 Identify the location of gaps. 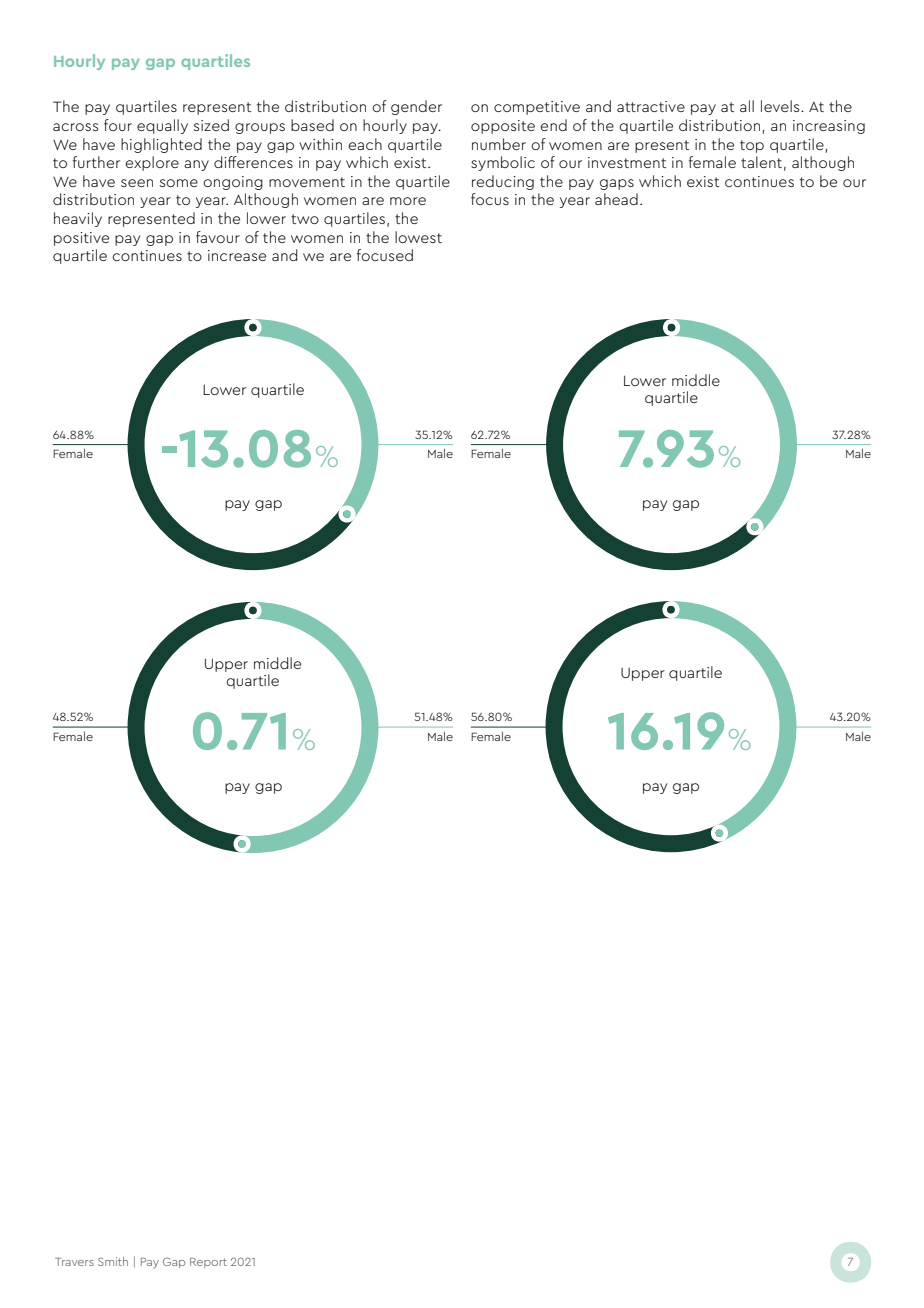
(617, 184).
